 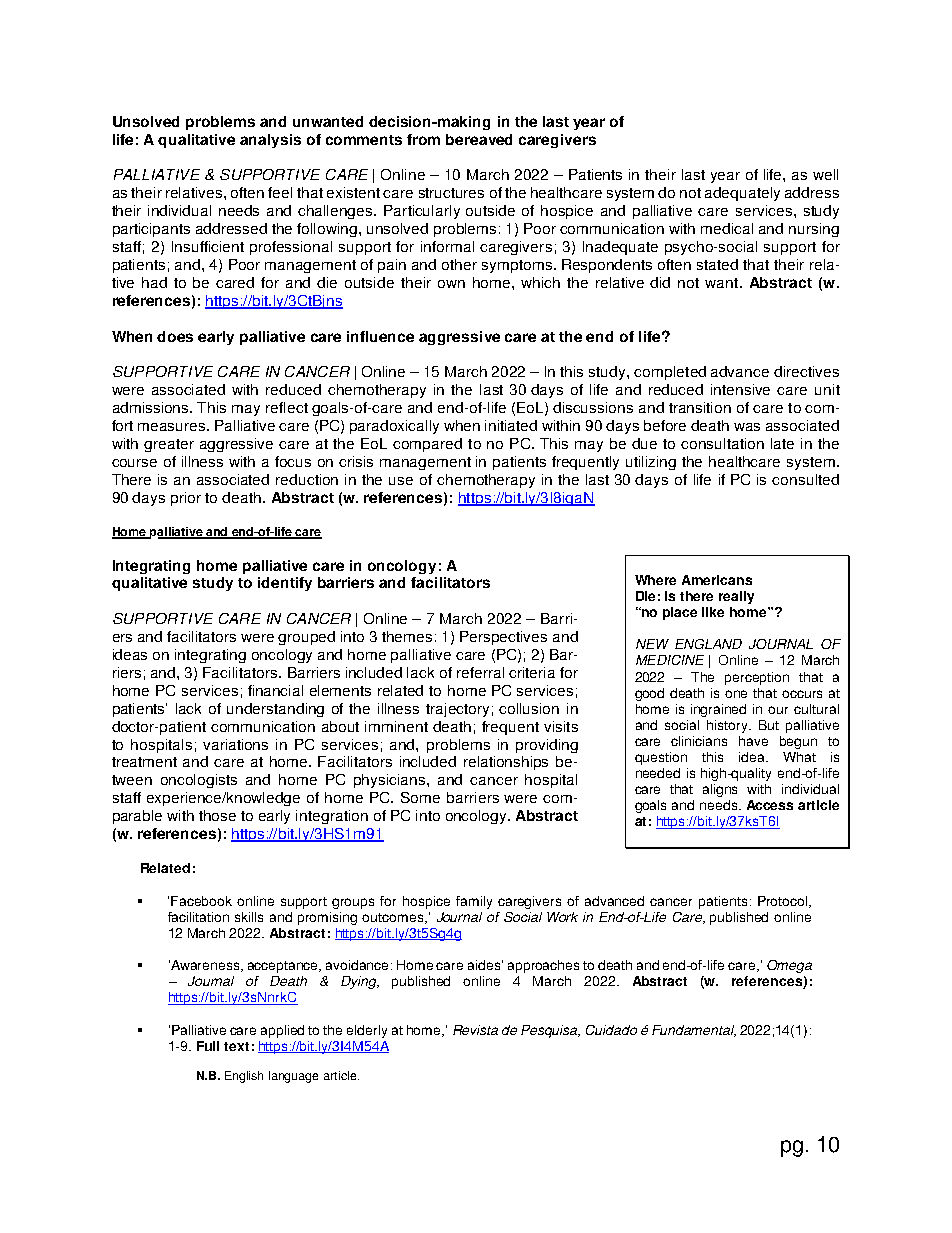 What do you see at coordinates (753, 741) in the image?
I see `have` at bounding box center [753, 741].
